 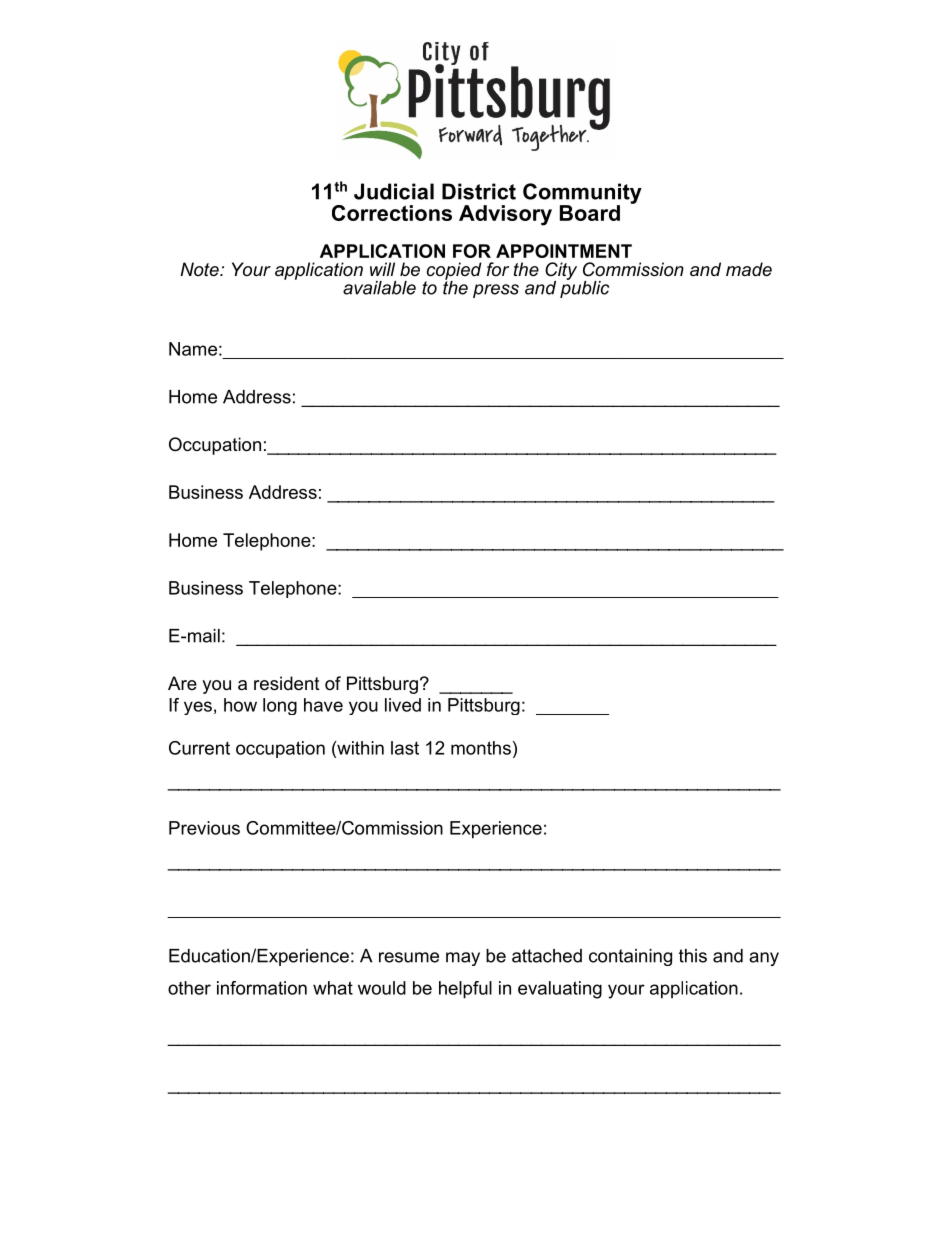 I want to click on lived, so click(x=403, y=705).
